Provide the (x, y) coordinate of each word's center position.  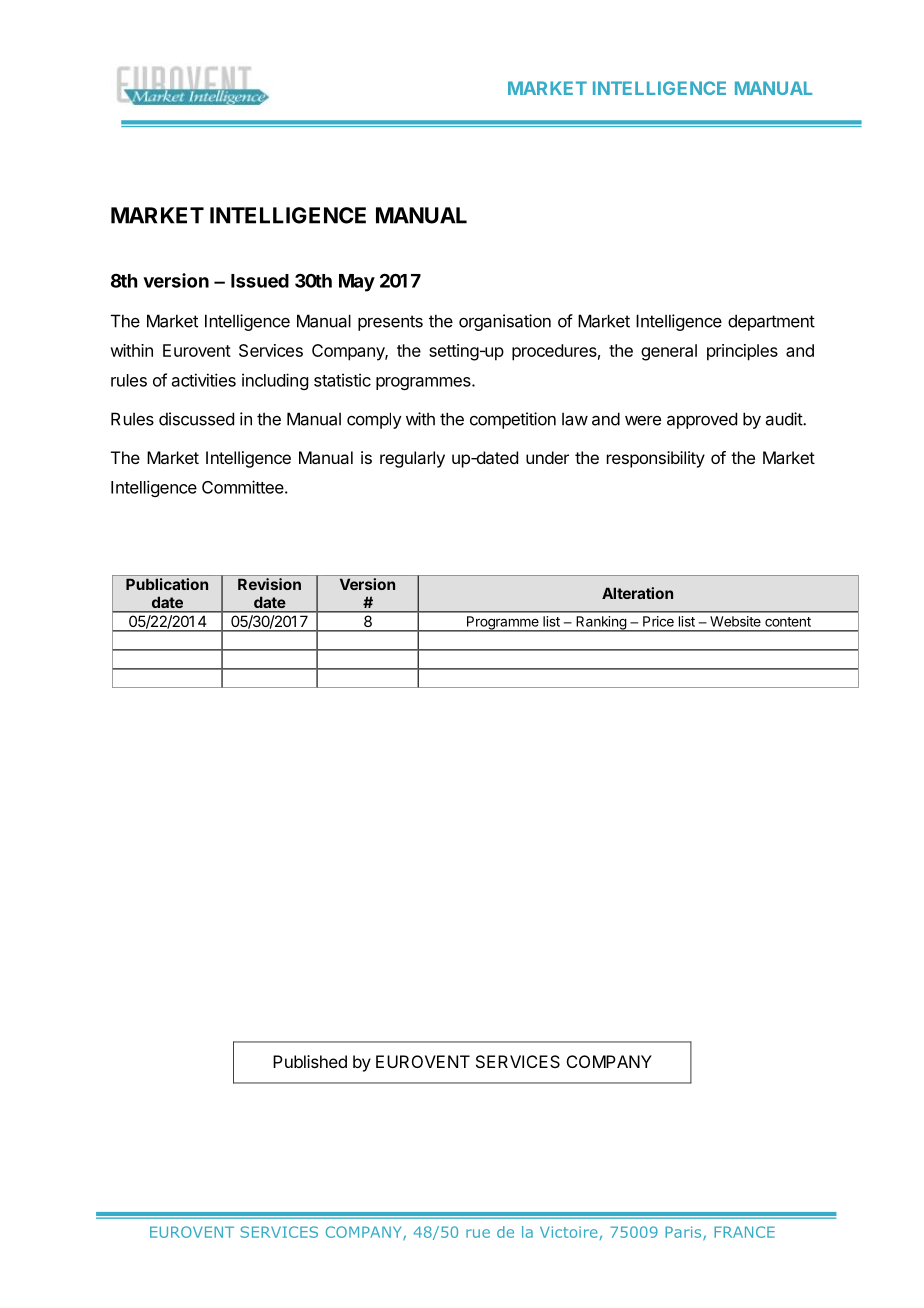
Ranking (601, 624)
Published (310, 1061)
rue (478, 1233)
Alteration (637, 593)
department (771, 322)
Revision (269, 584)
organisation (505, 322)
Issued (260, 281)
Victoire (568, 1232)
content (788, 622)
